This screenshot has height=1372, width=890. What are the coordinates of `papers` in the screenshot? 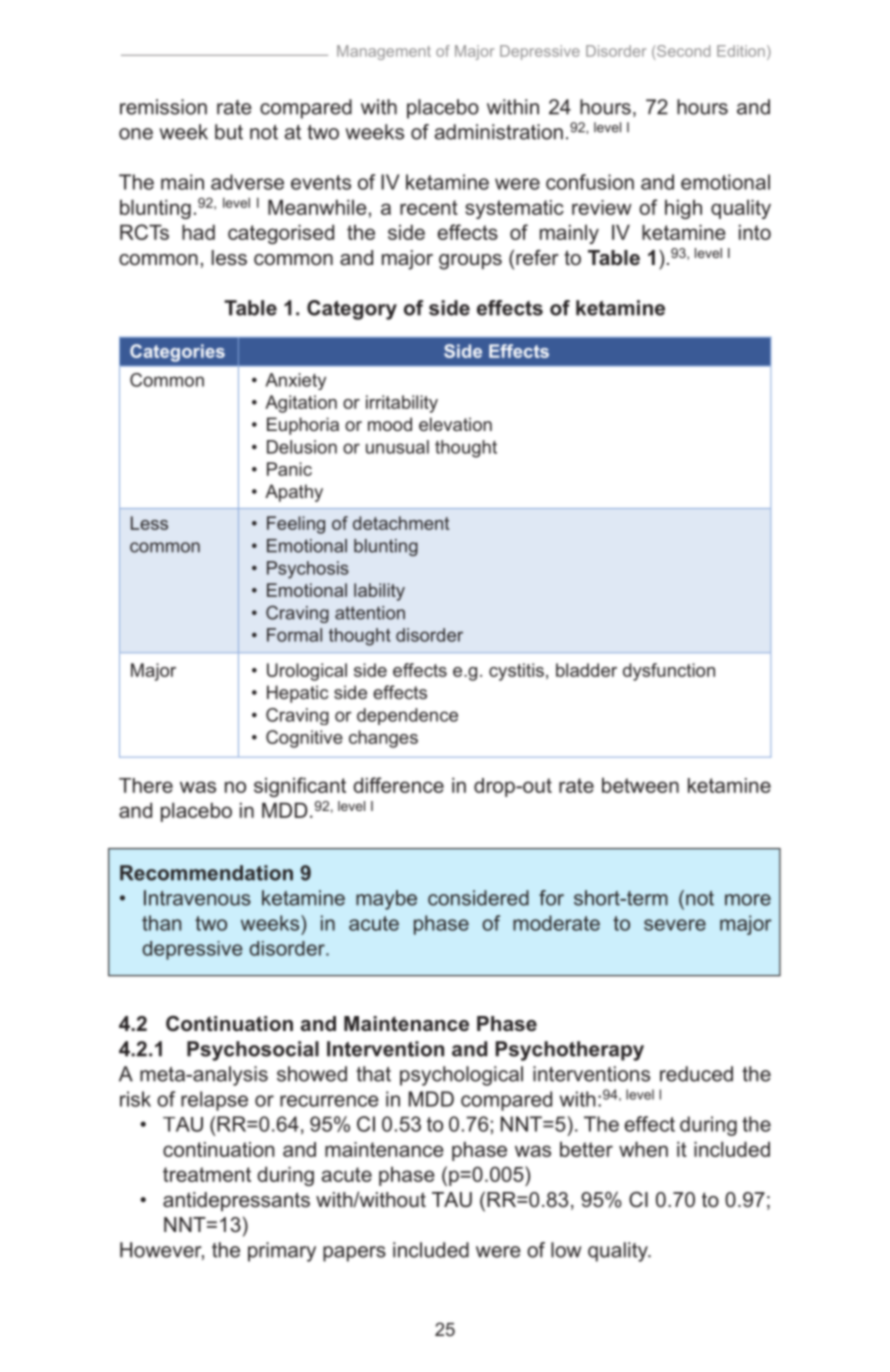 It's located at (354, 1254).
